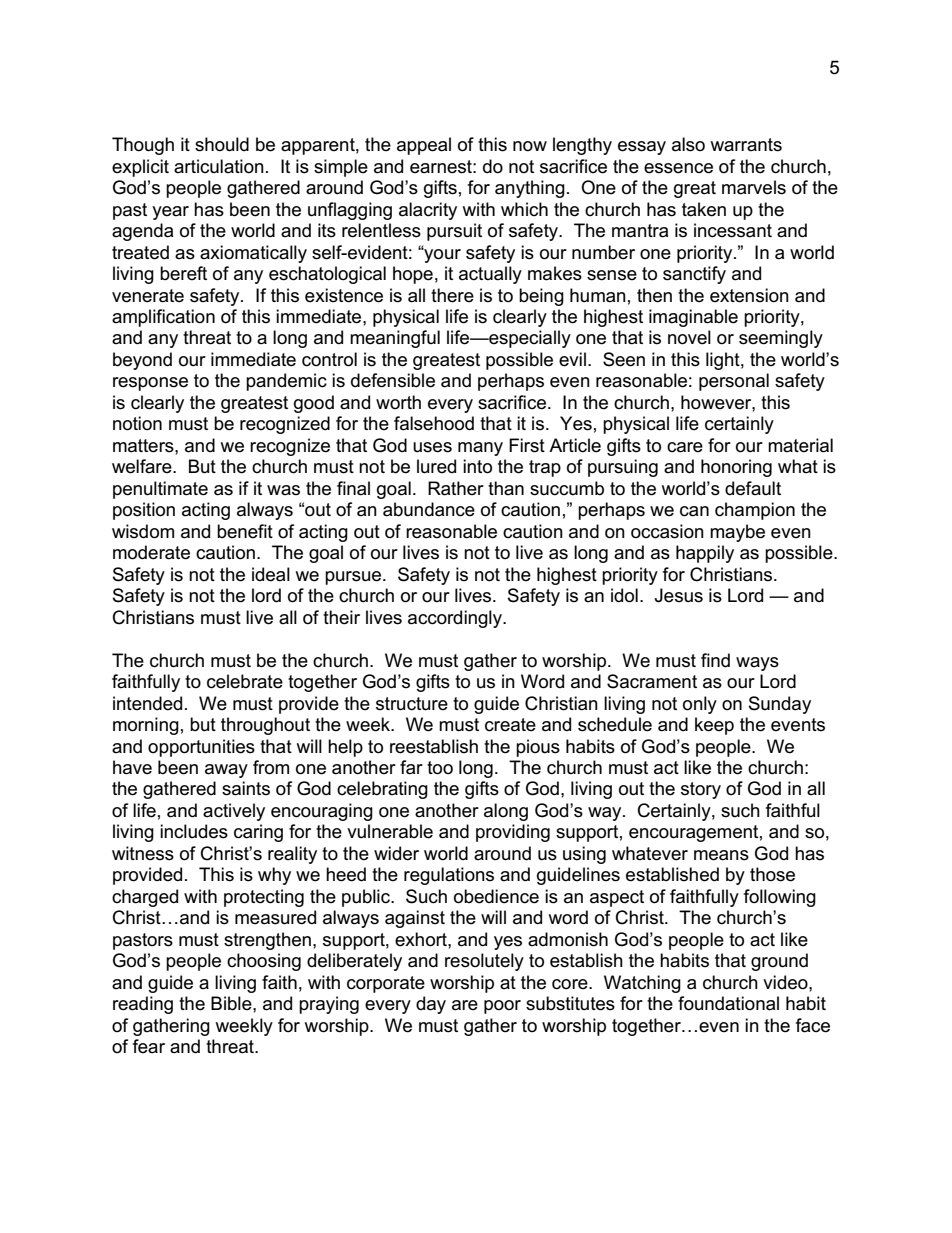 The width and height of the document is (952, 1233). Describe the element at coordinates (234, 812) in the document. I see `actively` at that location.
